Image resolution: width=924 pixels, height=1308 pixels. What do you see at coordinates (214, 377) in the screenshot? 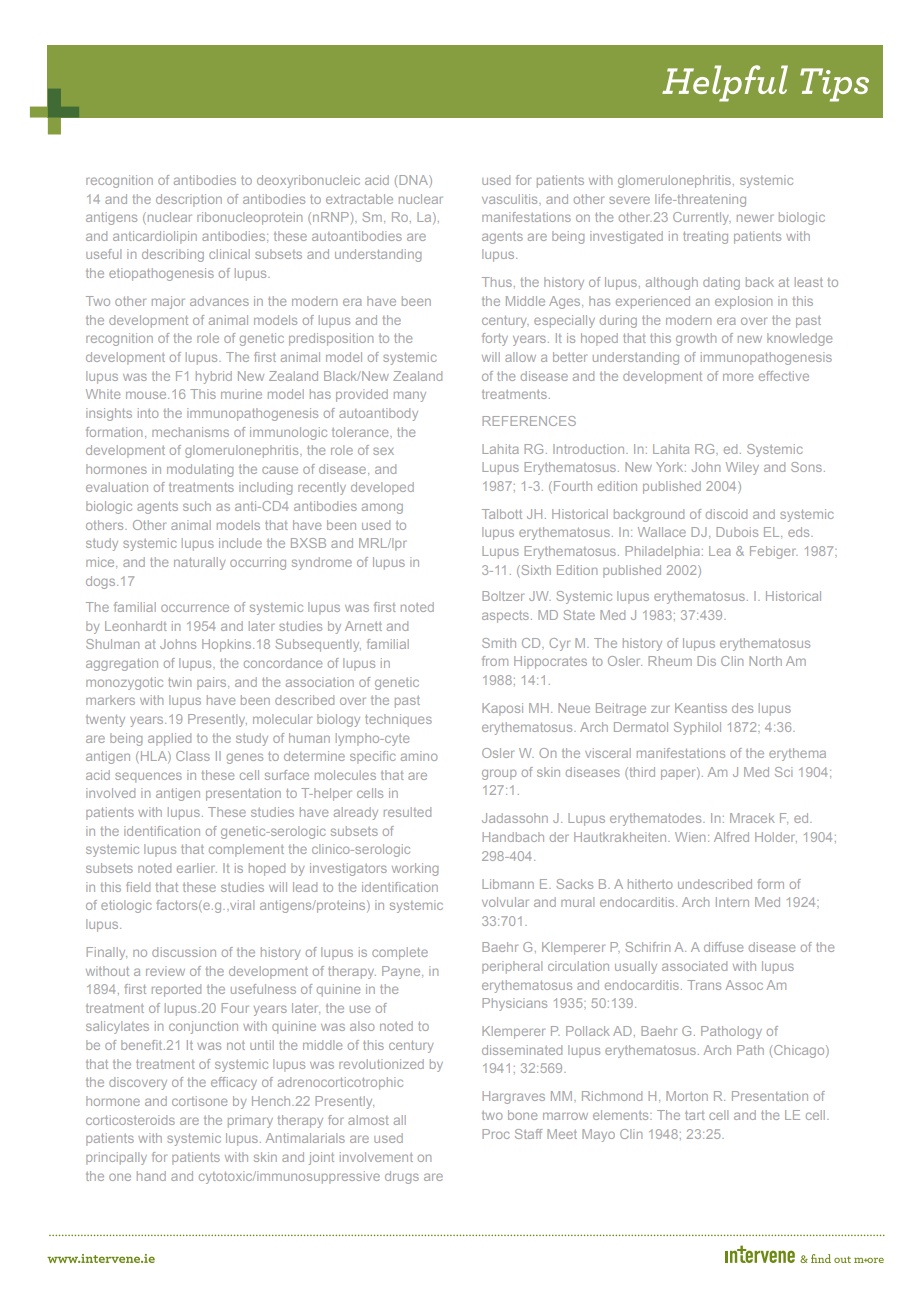
I see `hybrid` at bounding box center [214, 377].
